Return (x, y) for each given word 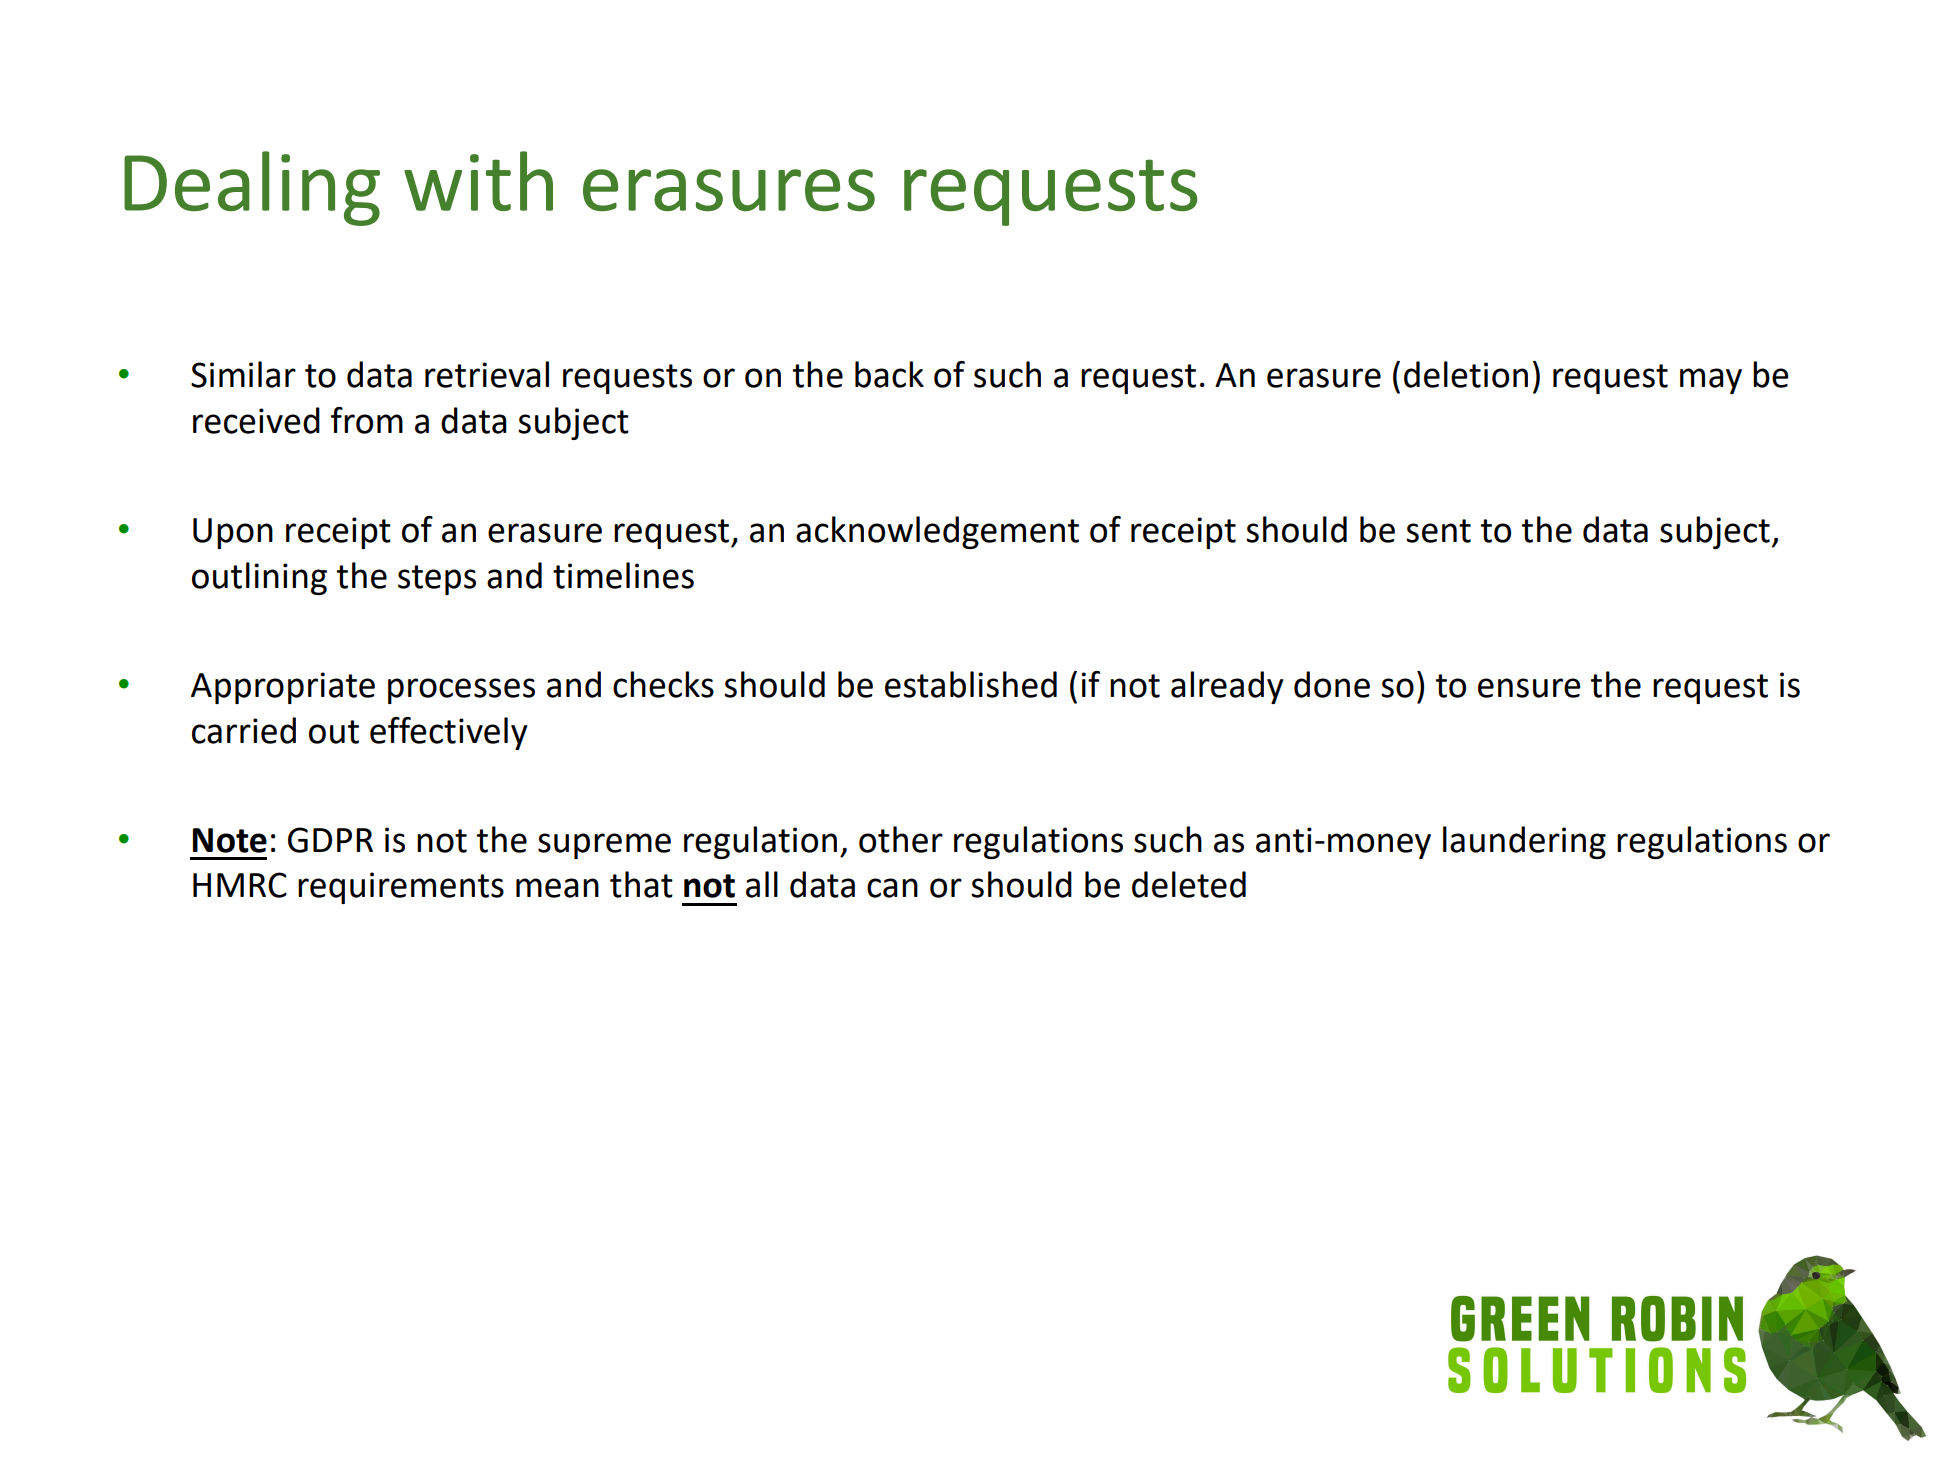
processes (461, 691)
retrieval (487, 374)
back (889, 374)
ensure (1529, 688)
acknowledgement (937, 532)
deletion (1466, 374)
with (478, 181)
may (1711, 381)
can (892, 888)
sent (1438, 531)
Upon (233, 533)
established (971, 684)
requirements (401, 888)
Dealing (252, 188)
